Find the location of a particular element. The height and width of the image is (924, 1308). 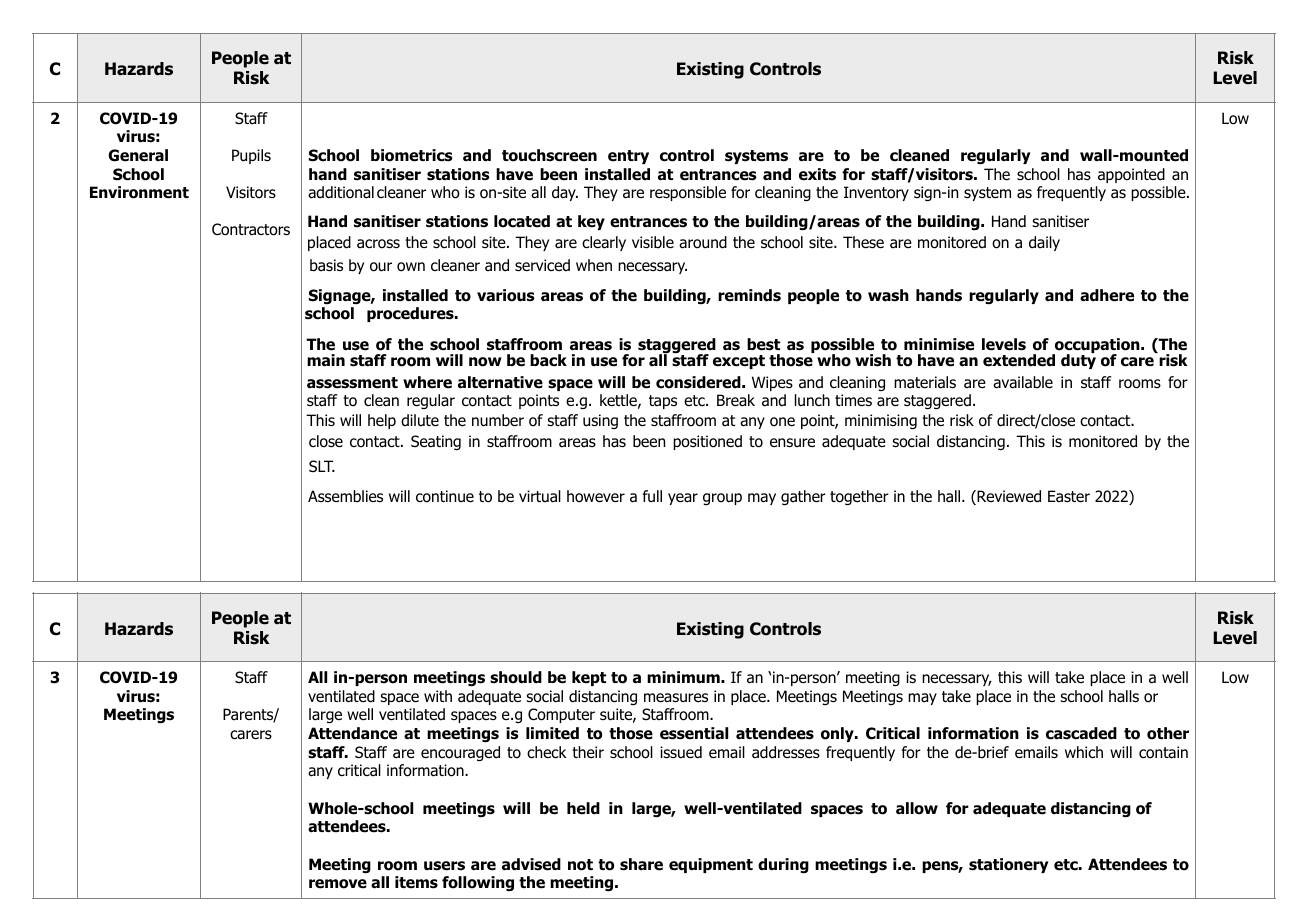

except is located at coordinates (739, 362).
